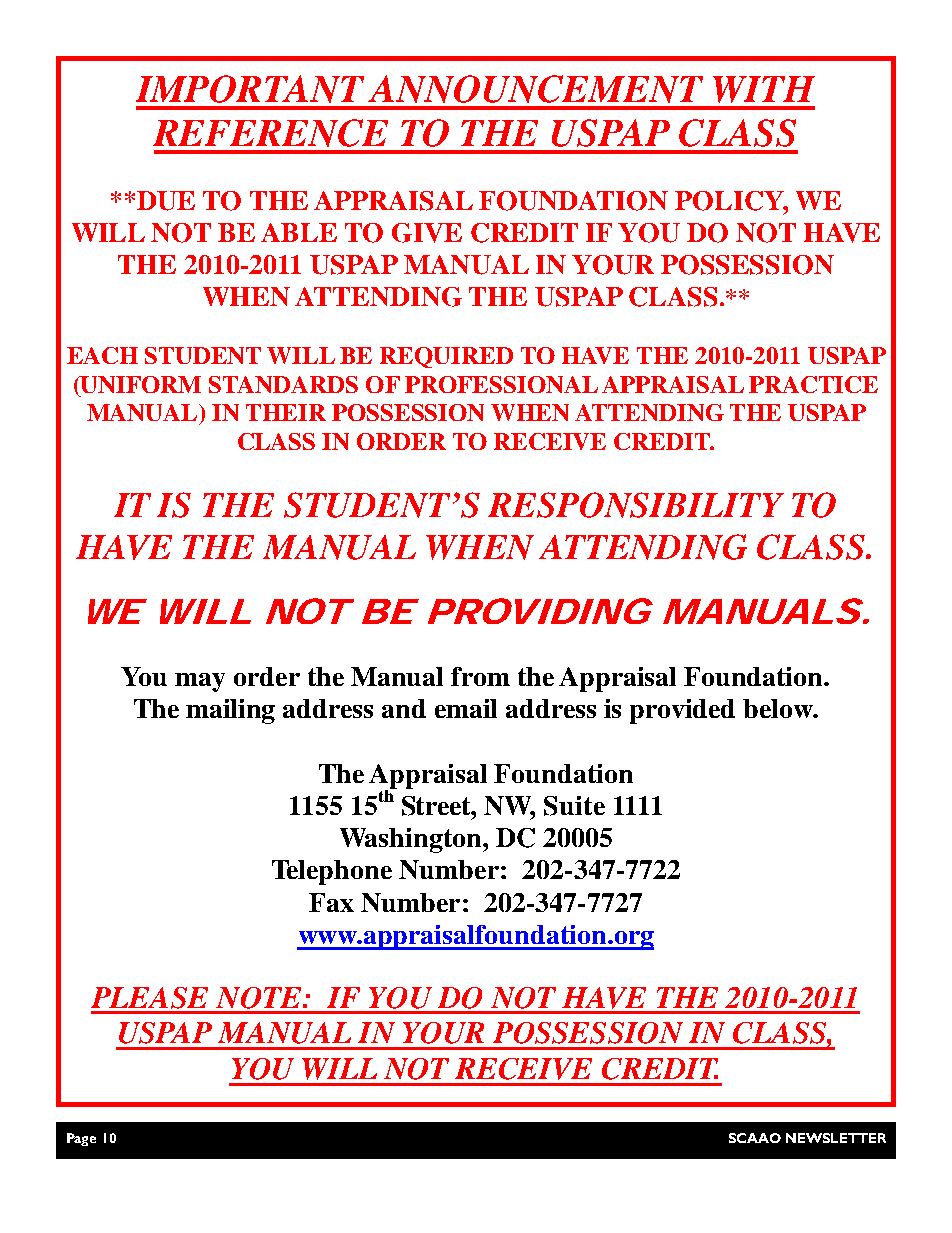  What do you see at coordinates (682, 711) in the screenshot?
I see `provided` at bounding box center [682, 711].
